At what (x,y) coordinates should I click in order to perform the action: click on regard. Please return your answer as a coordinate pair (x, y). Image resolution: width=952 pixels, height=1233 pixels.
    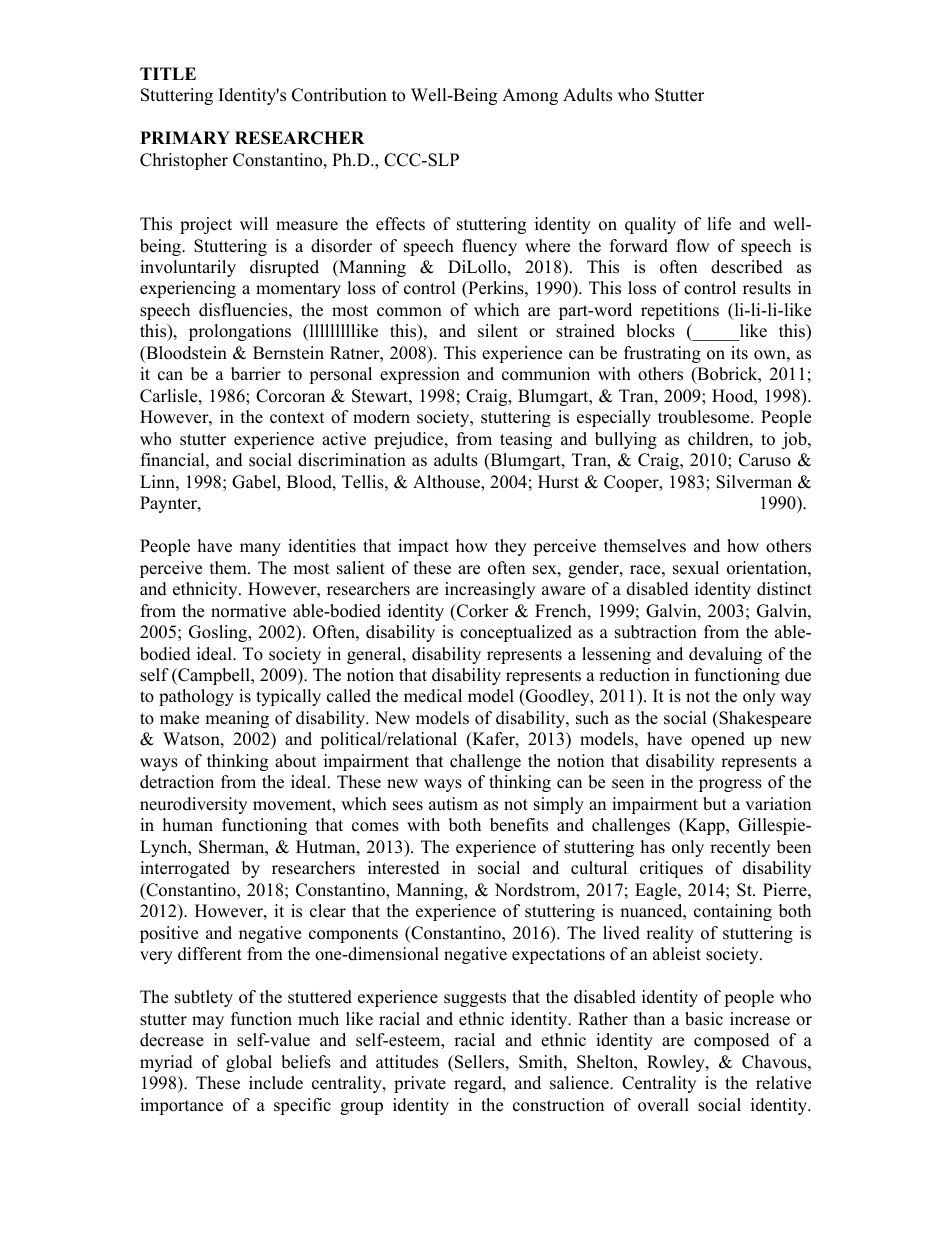
    Looking at the image, I should click on (479, 1084).
